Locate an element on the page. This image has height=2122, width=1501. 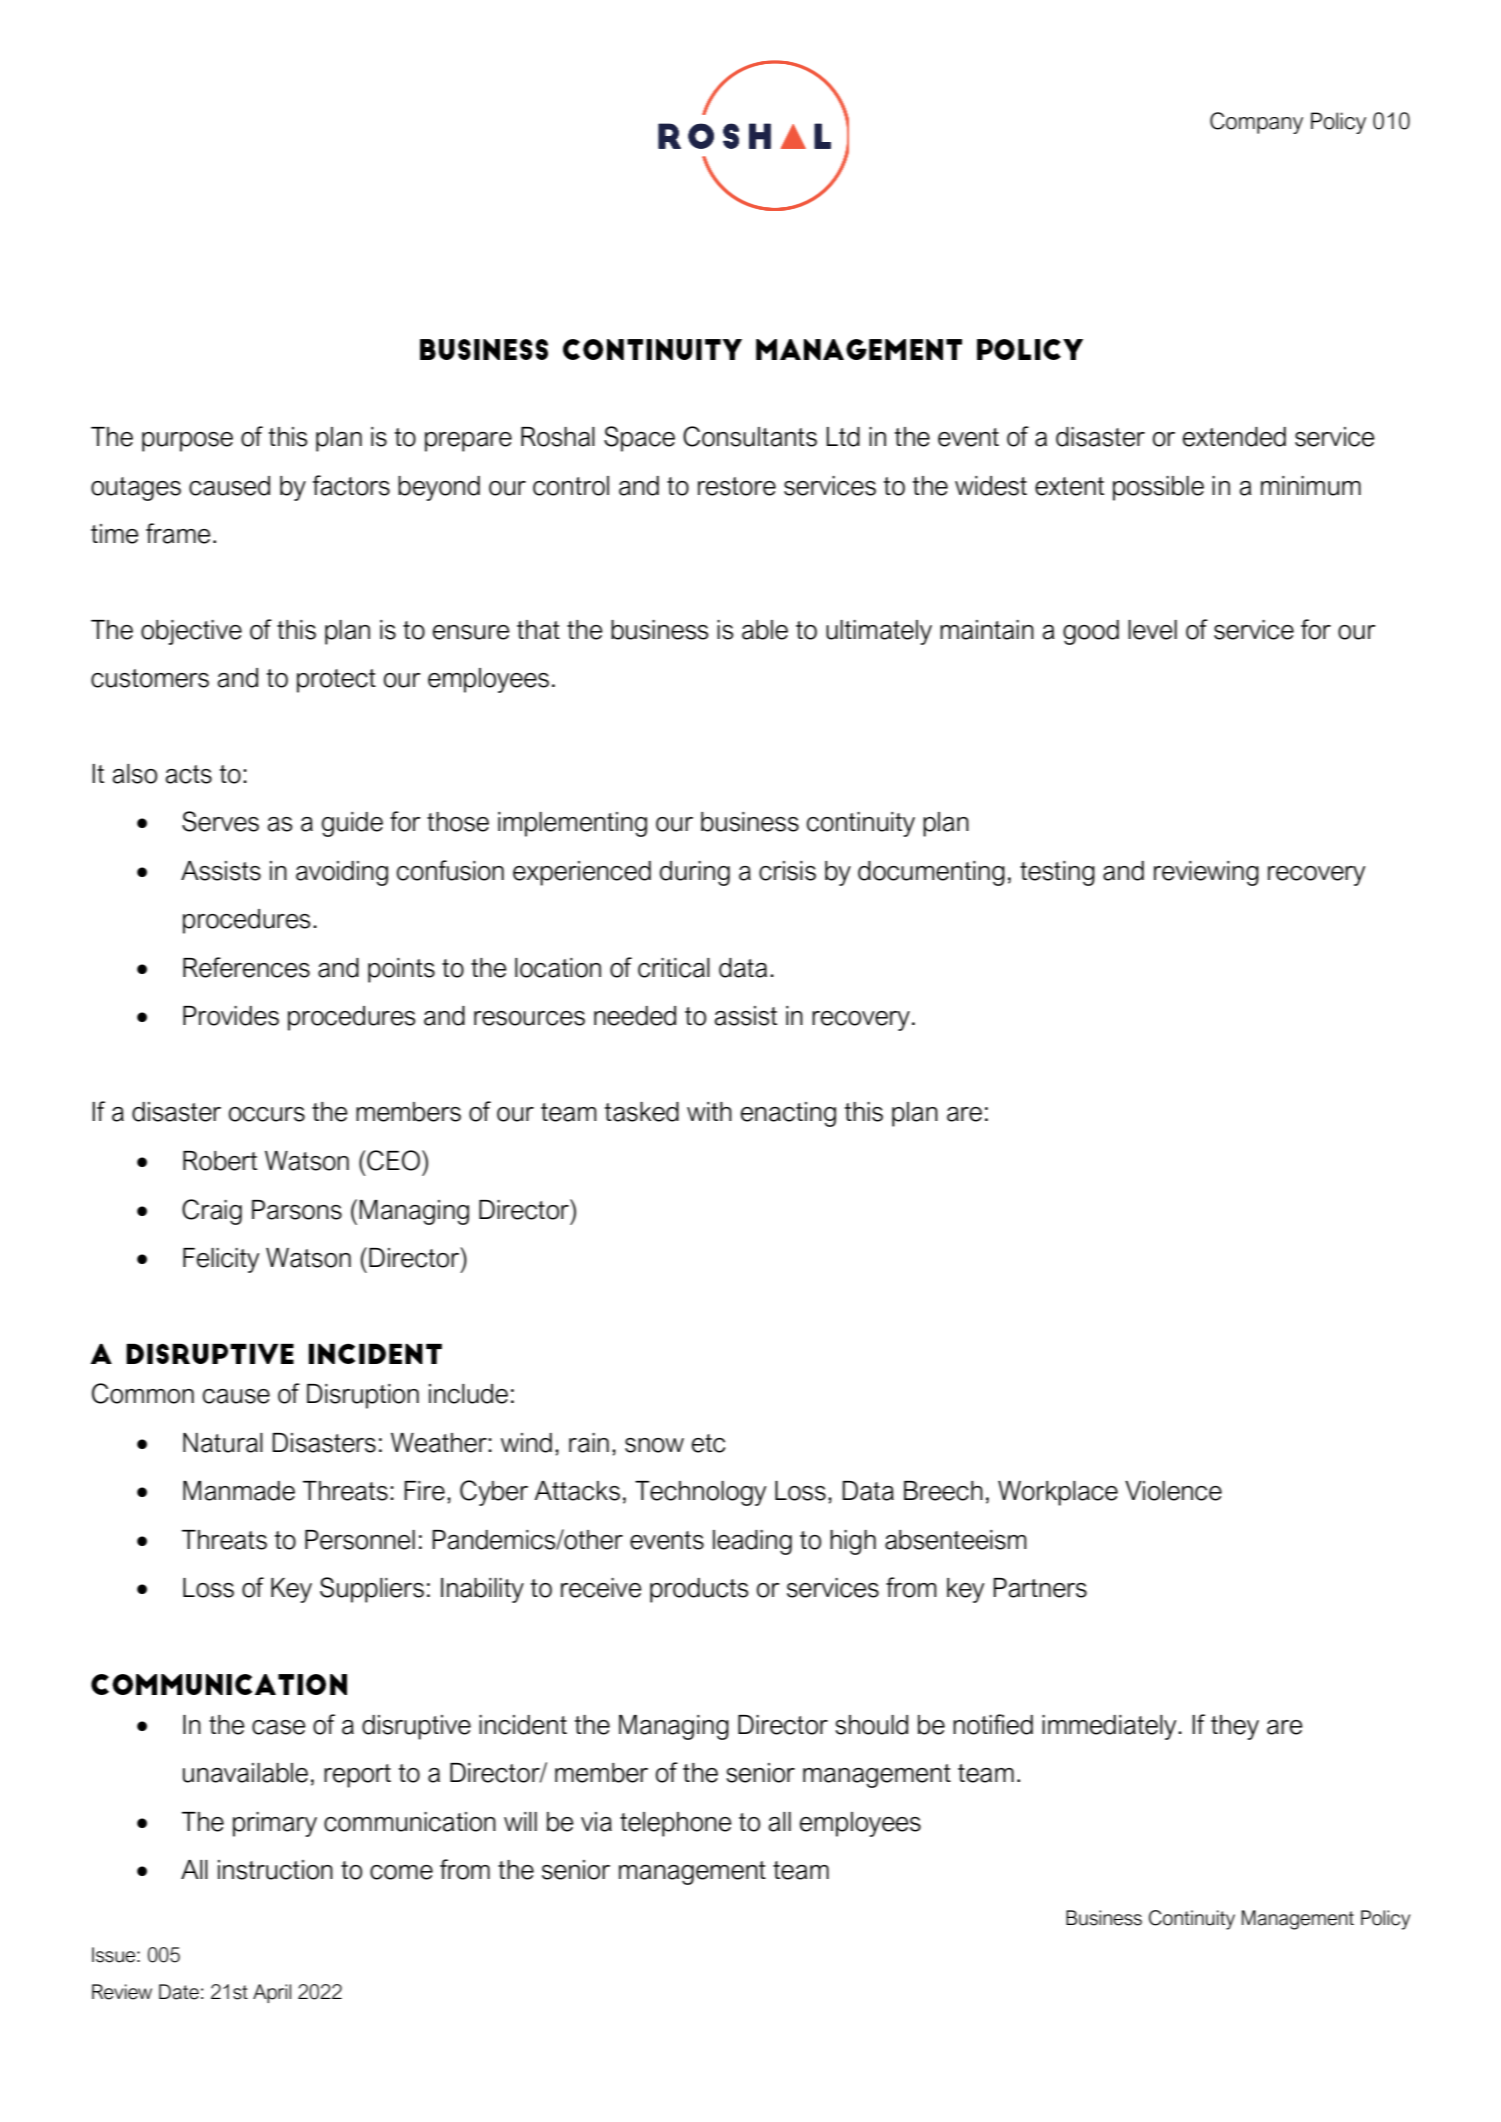
Consultants is located at coordinates (750, 436).
